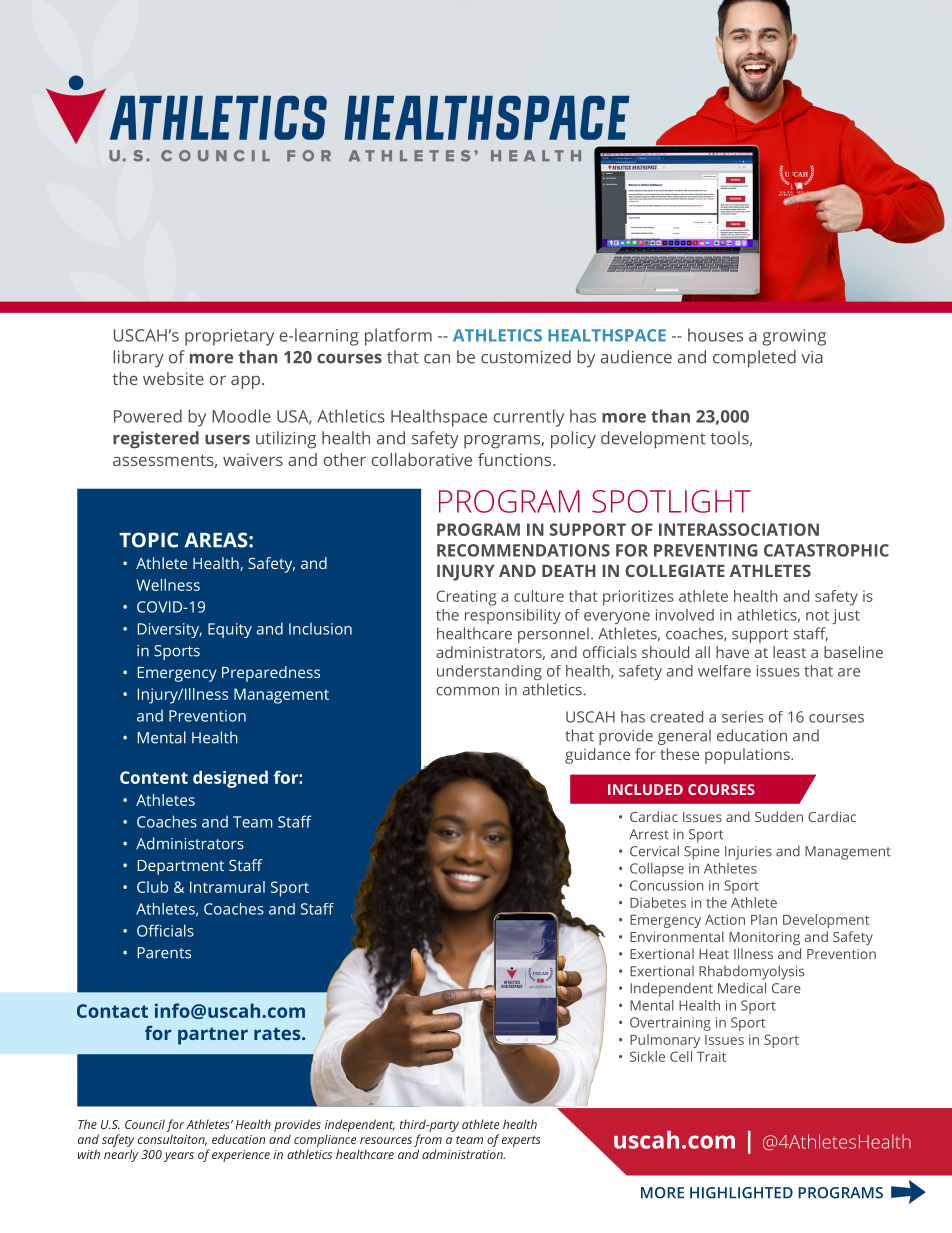 Image resolution: width=952 pixels, height=1233 pixels. Describe the element at coordinates (463, 1154) in the screenshot. I see `administration` at that location.
